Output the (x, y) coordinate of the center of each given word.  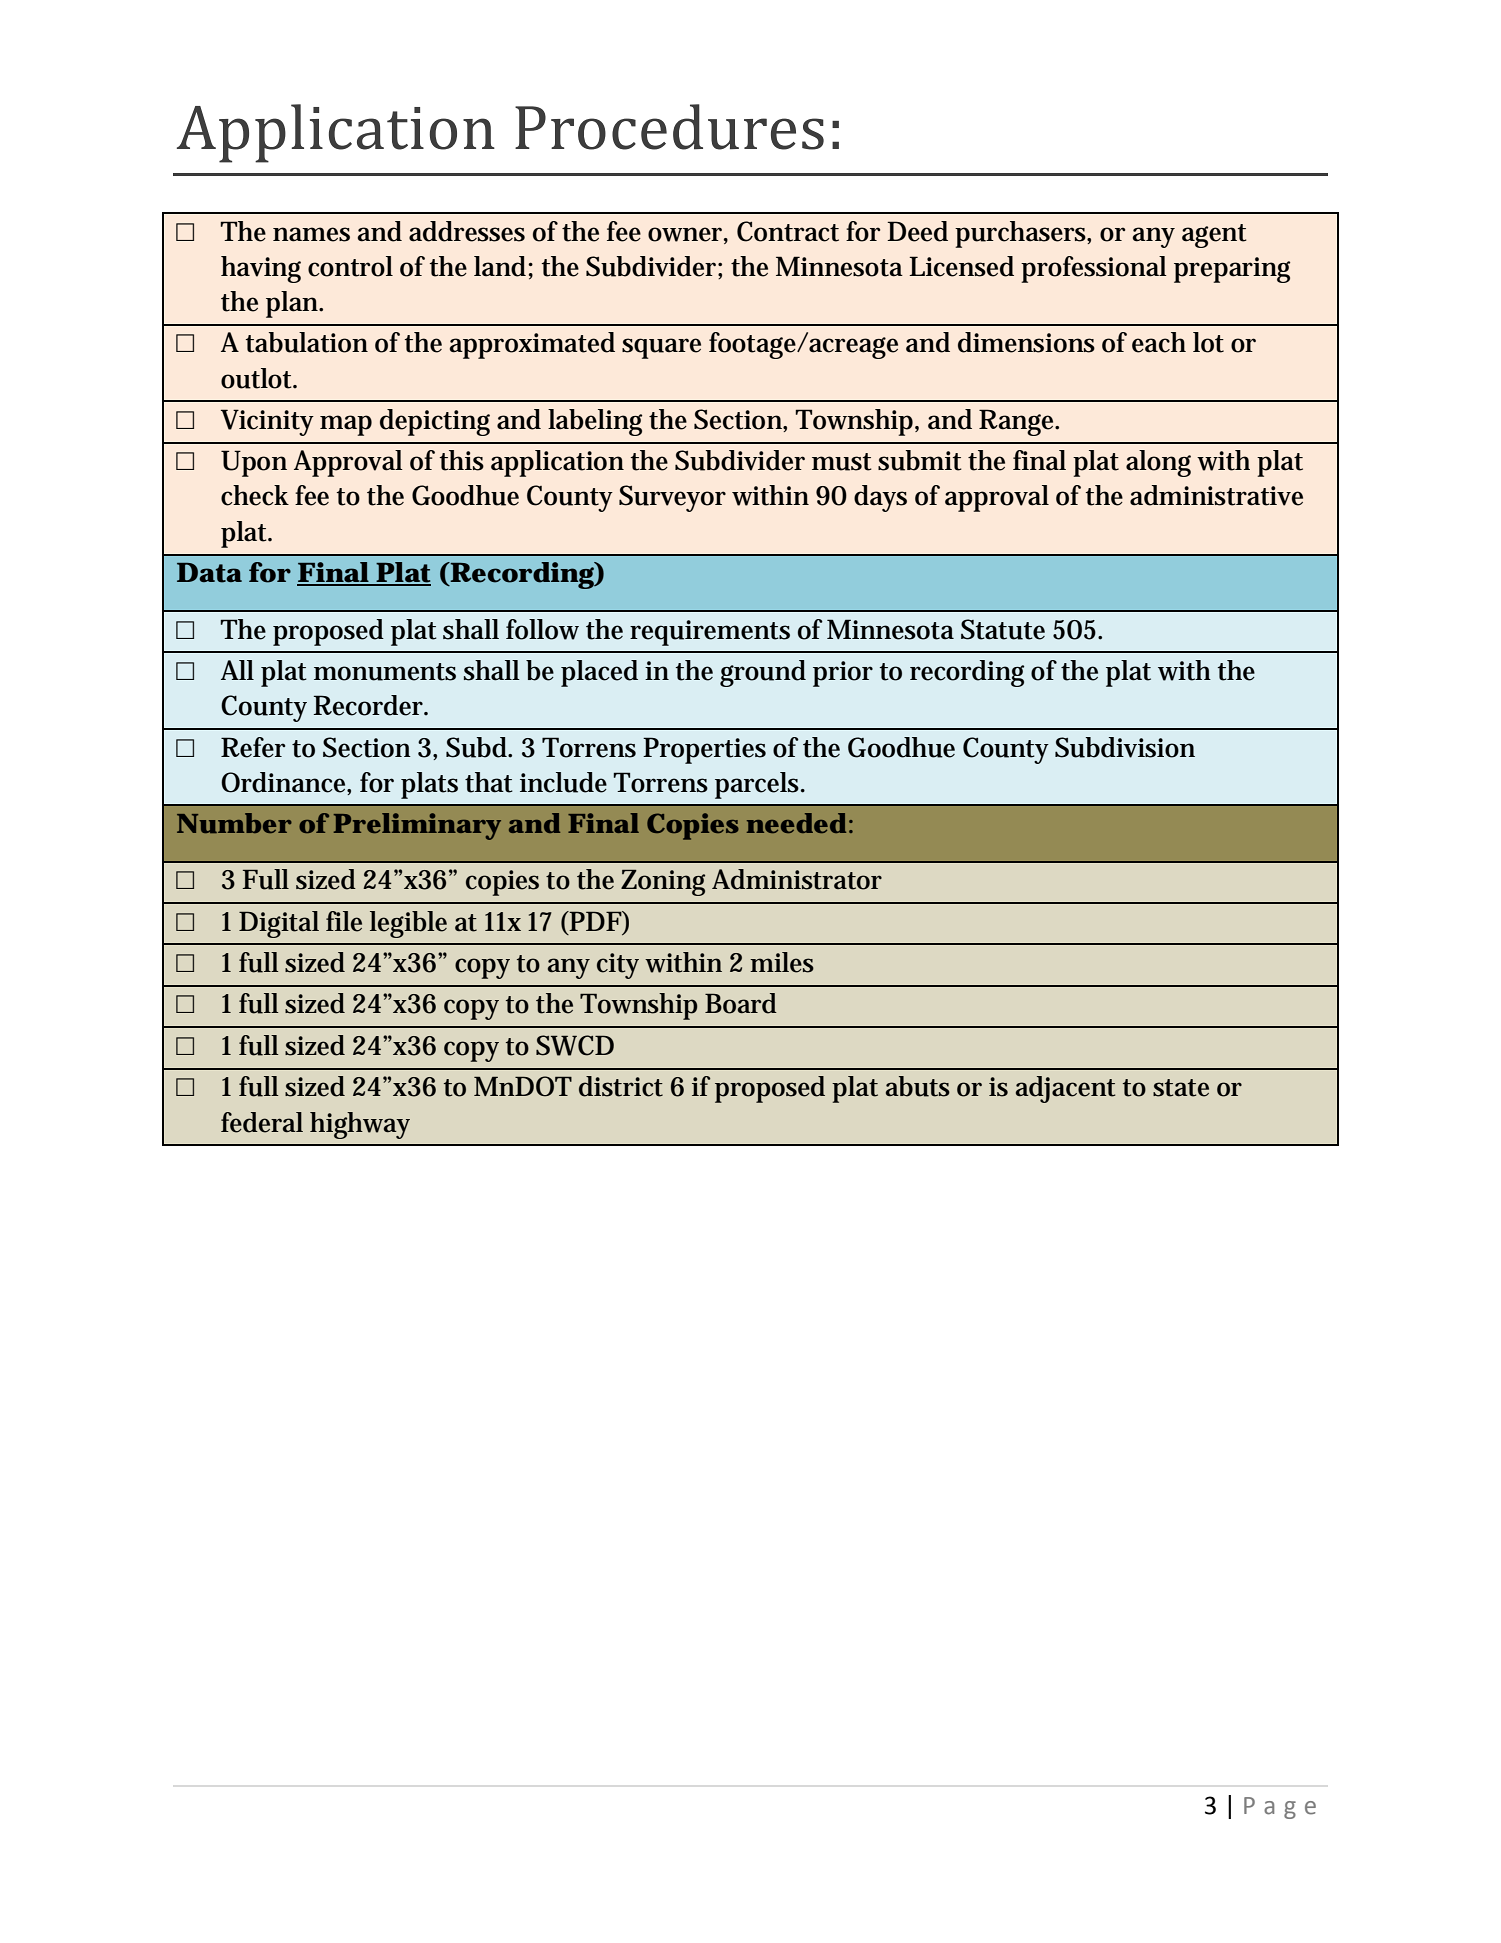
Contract (788, 231)
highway (360, 1125)
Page (1280, 1808)
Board (741, 1003)
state (1181, 1088)
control (350, 266)
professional (1094, 269)
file (344, 921)
